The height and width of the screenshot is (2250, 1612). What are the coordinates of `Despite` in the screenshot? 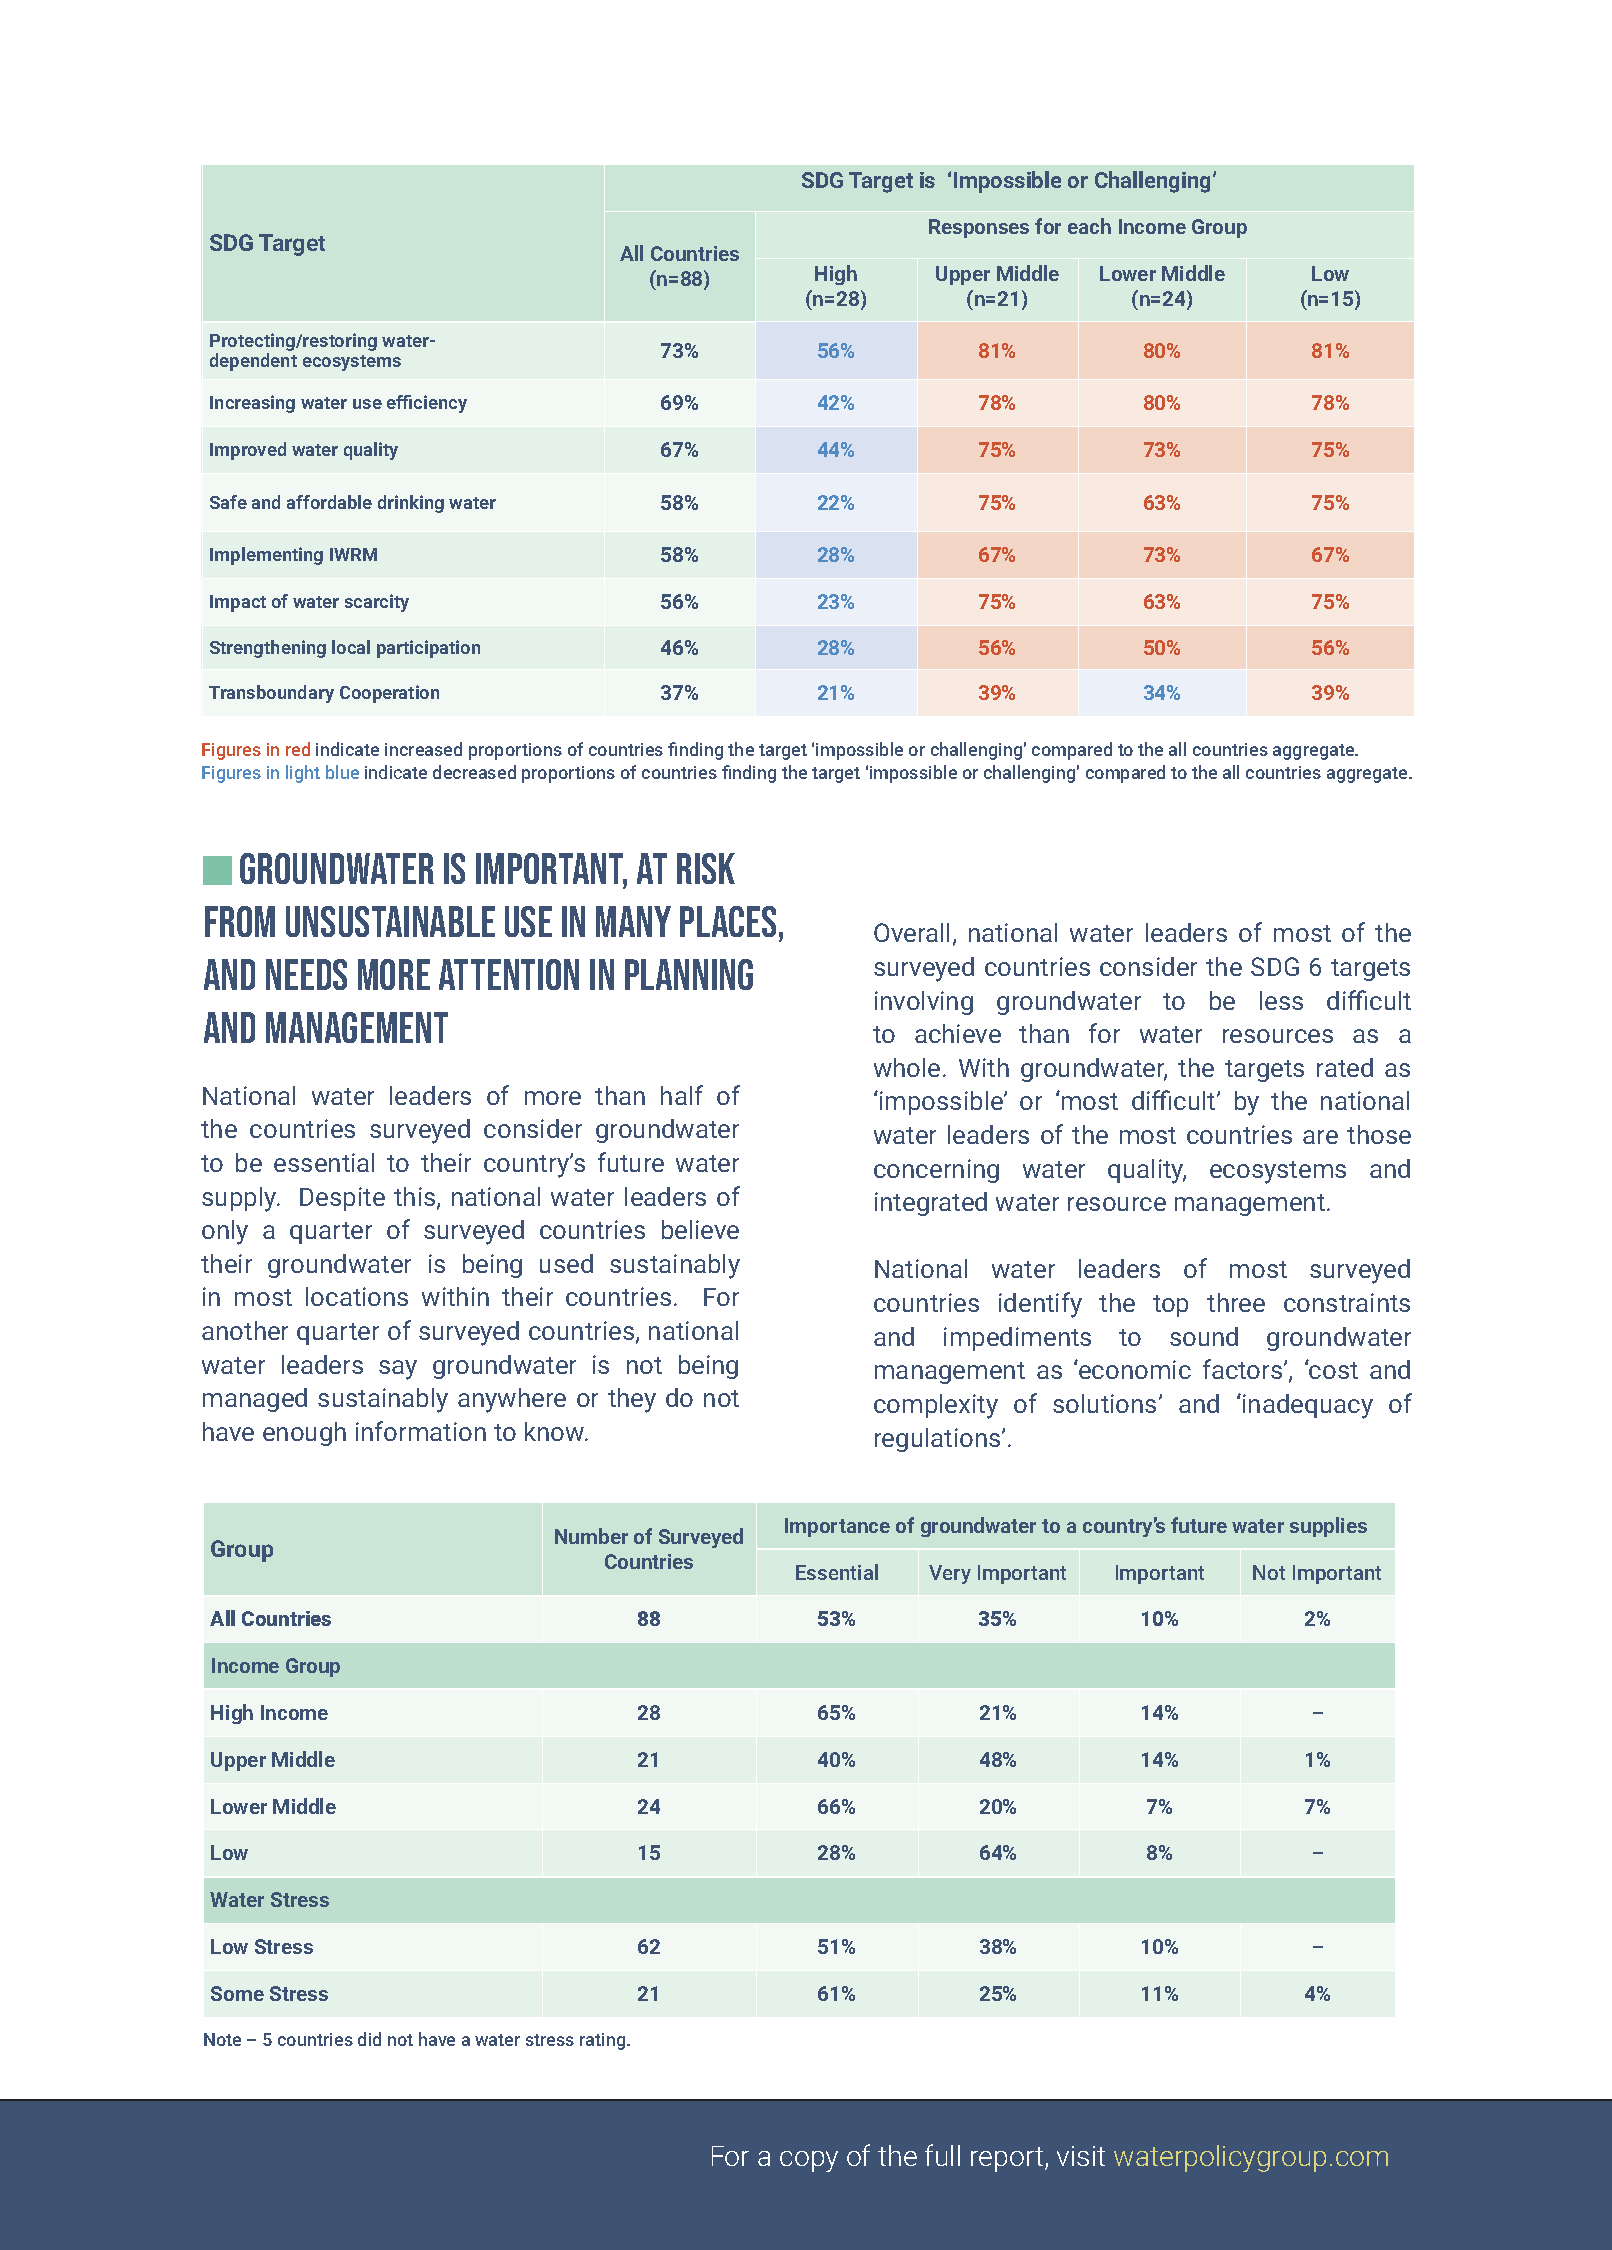 It's located at (342, 1199).
